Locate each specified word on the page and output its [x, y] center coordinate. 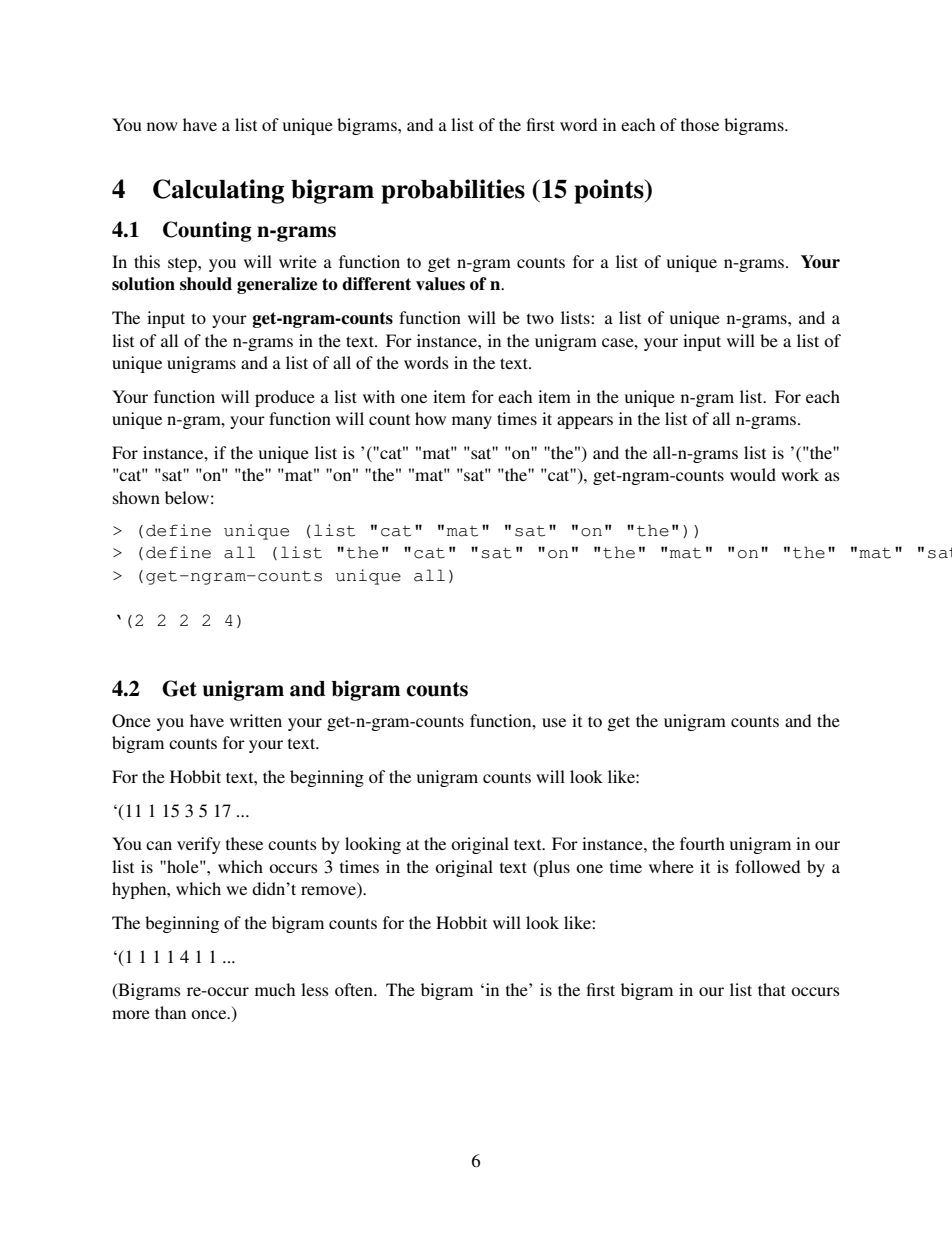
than [170, 1012]
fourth [702, 843]
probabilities [453, 191]
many [472, 422]
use [554, 722]
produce [285, 398]
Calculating [218, 191]
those [700, 124]
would [753, 474]
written [256, 720]
